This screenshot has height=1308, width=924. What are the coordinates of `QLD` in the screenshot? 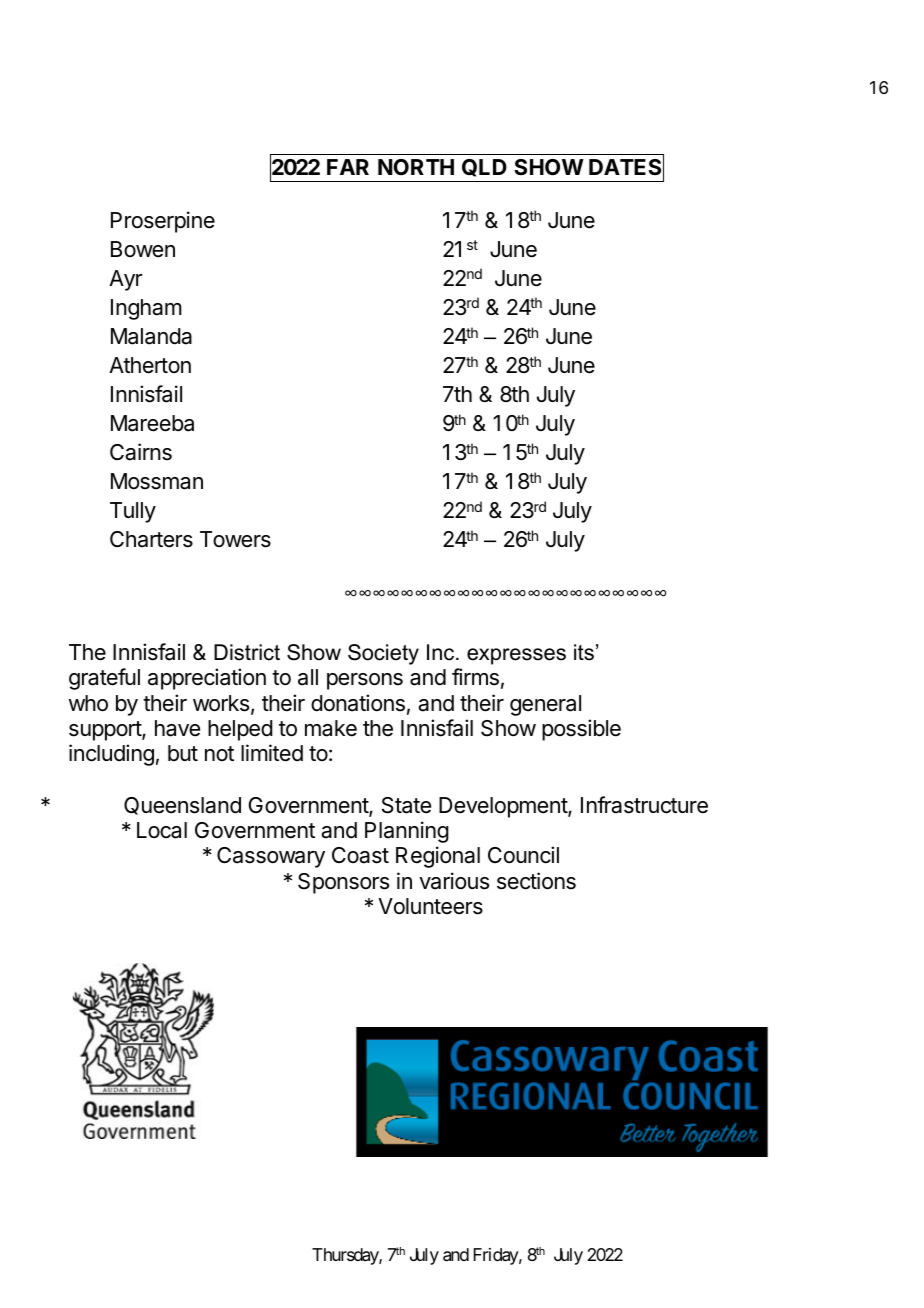 It's located at (484, 168).
